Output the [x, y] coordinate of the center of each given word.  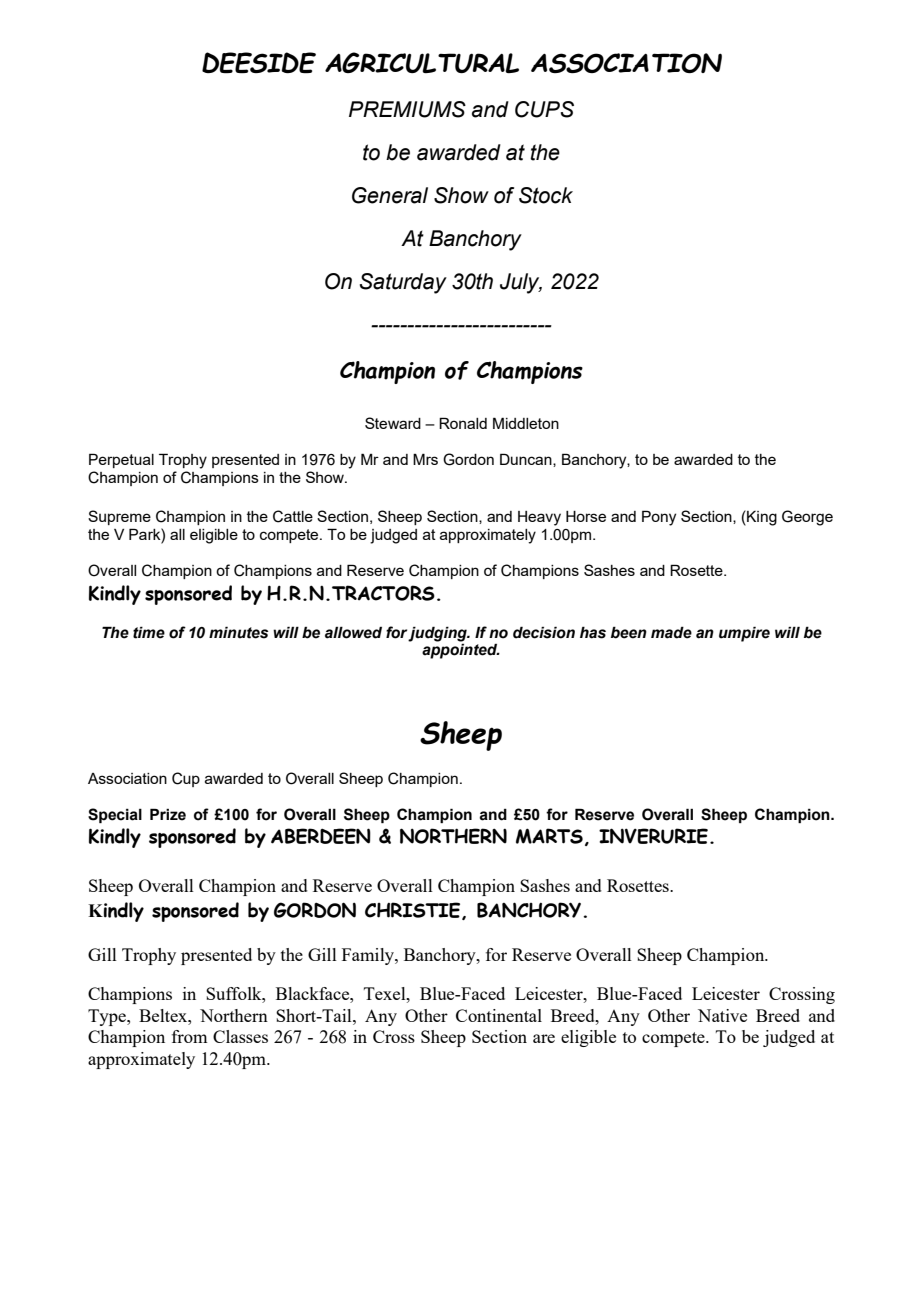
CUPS [544, 109]
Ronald [463, 423]
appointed [461, 651]
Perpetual [121, 460]
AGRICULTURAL [422, 62]
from [189, 1036]
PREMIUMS [407, 109]
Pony [659, 518]
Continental [499, 1015]
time [149, 632]
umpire [744, 634]
